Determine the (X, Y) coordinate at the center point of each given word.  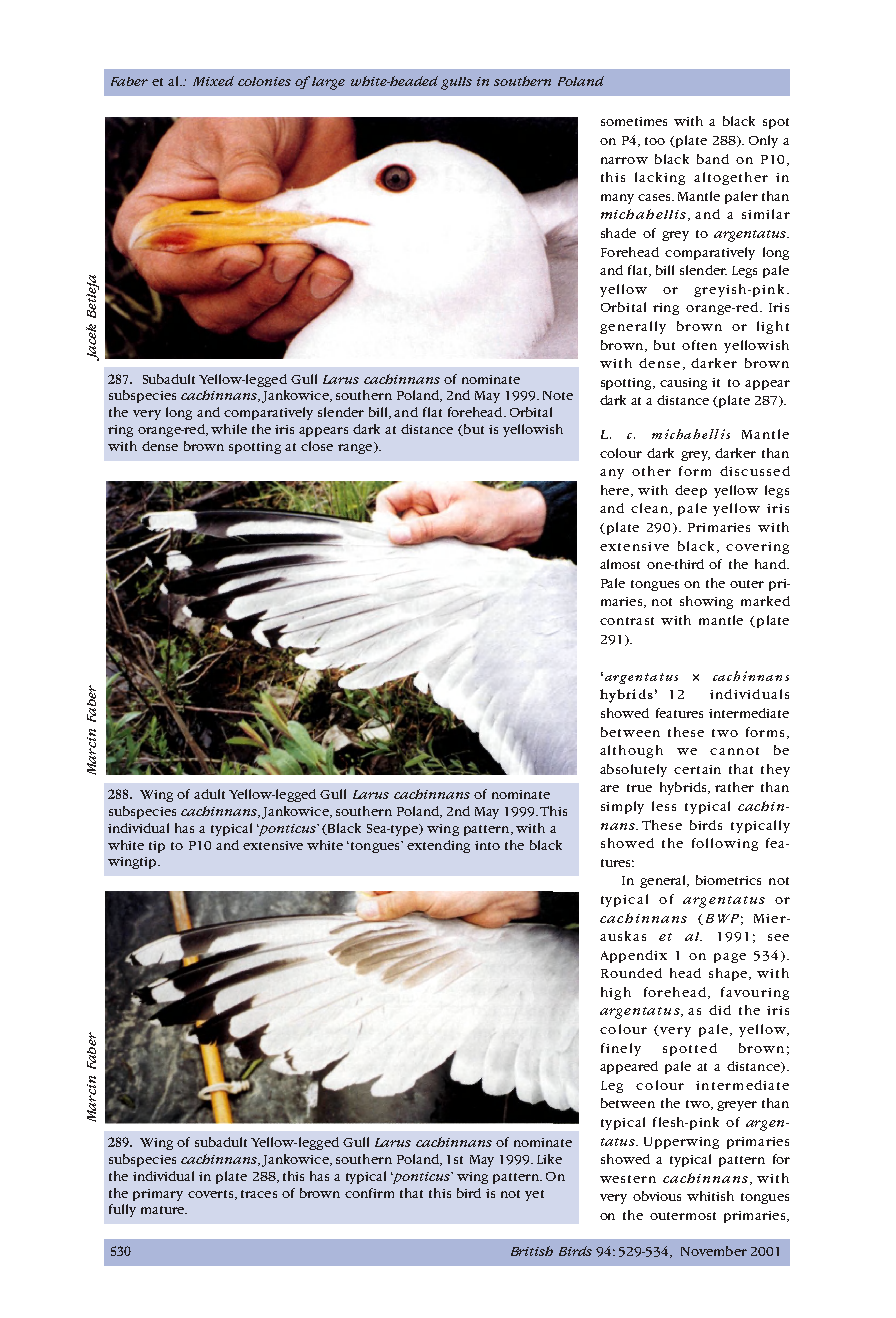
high (616, 993)
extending (438, 846)
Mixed (213, 81)
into (487, 845)
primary (158, 1195)
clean (651, 509)
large (328, 83)
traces (259, 1194)
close (317, 446)
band (713, 159)
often (699, 345)
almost (620, 564)
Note (558, 395)
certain (697, 769)
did (720, 1010)
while (229, 429)
